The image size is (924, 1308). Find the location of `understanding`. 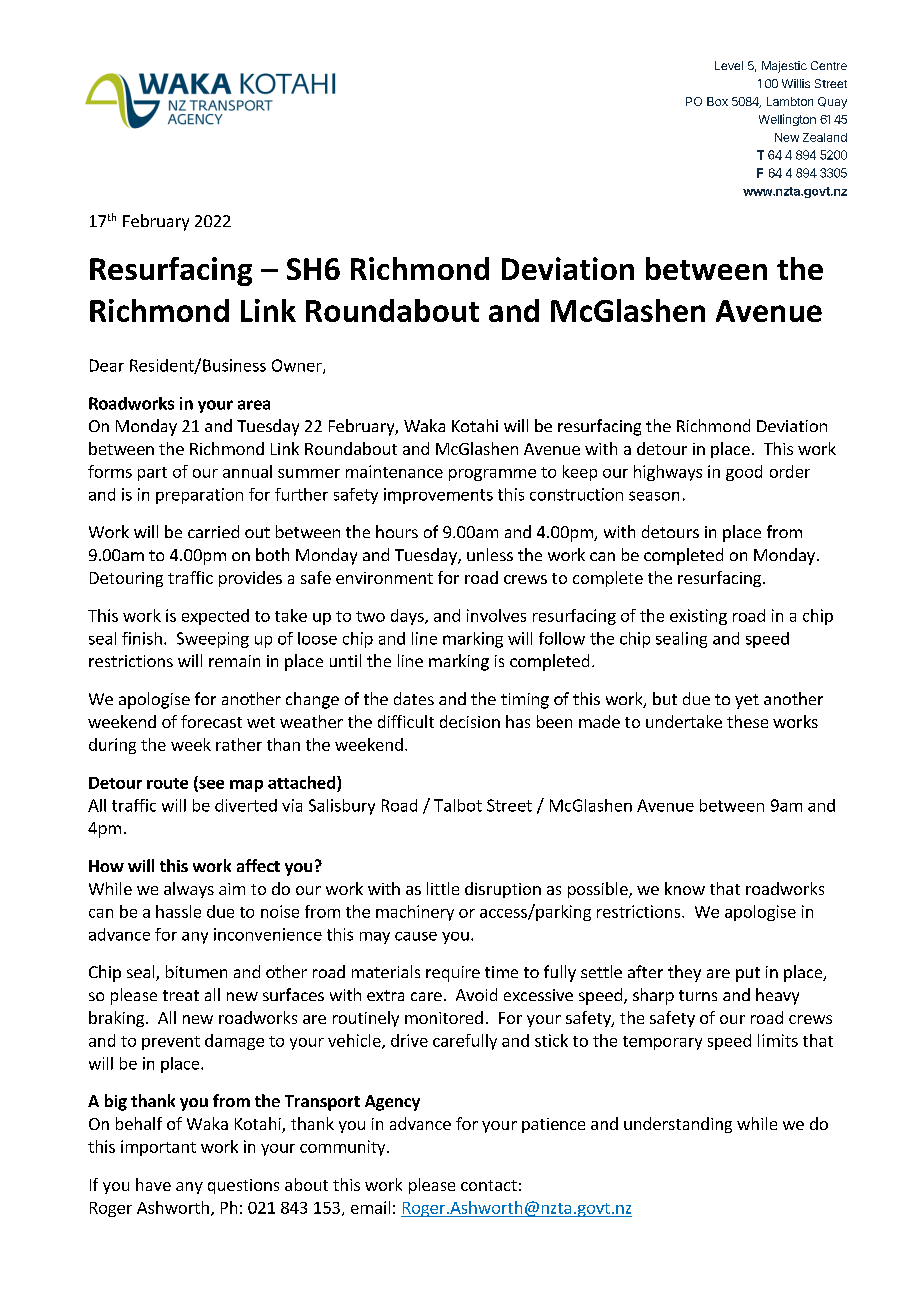

understanding is located at coordinates (678, 1125).
